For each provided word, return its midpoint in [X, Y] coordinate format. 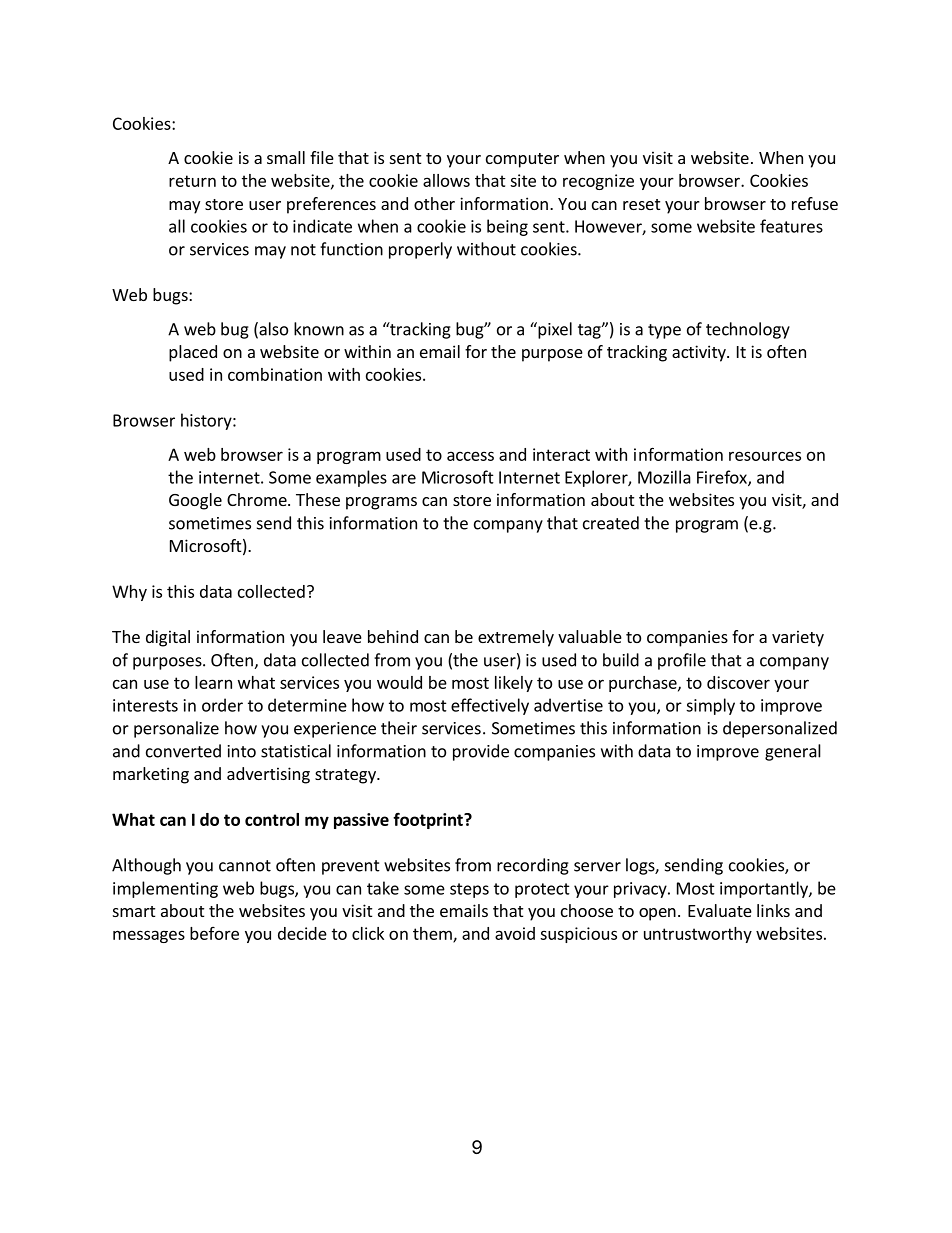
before [214, 933]
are [404, 479]
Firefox [723, 478]
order [222, 705]
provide [481, 752]
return [192, 181]
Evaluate [720, 910]
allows [446, 180]
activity [700, 353]
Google [195, 501]
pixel [554, 330]
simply [710, 706]
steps [469, 890]
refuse [815, 203]
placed [193, 353]
